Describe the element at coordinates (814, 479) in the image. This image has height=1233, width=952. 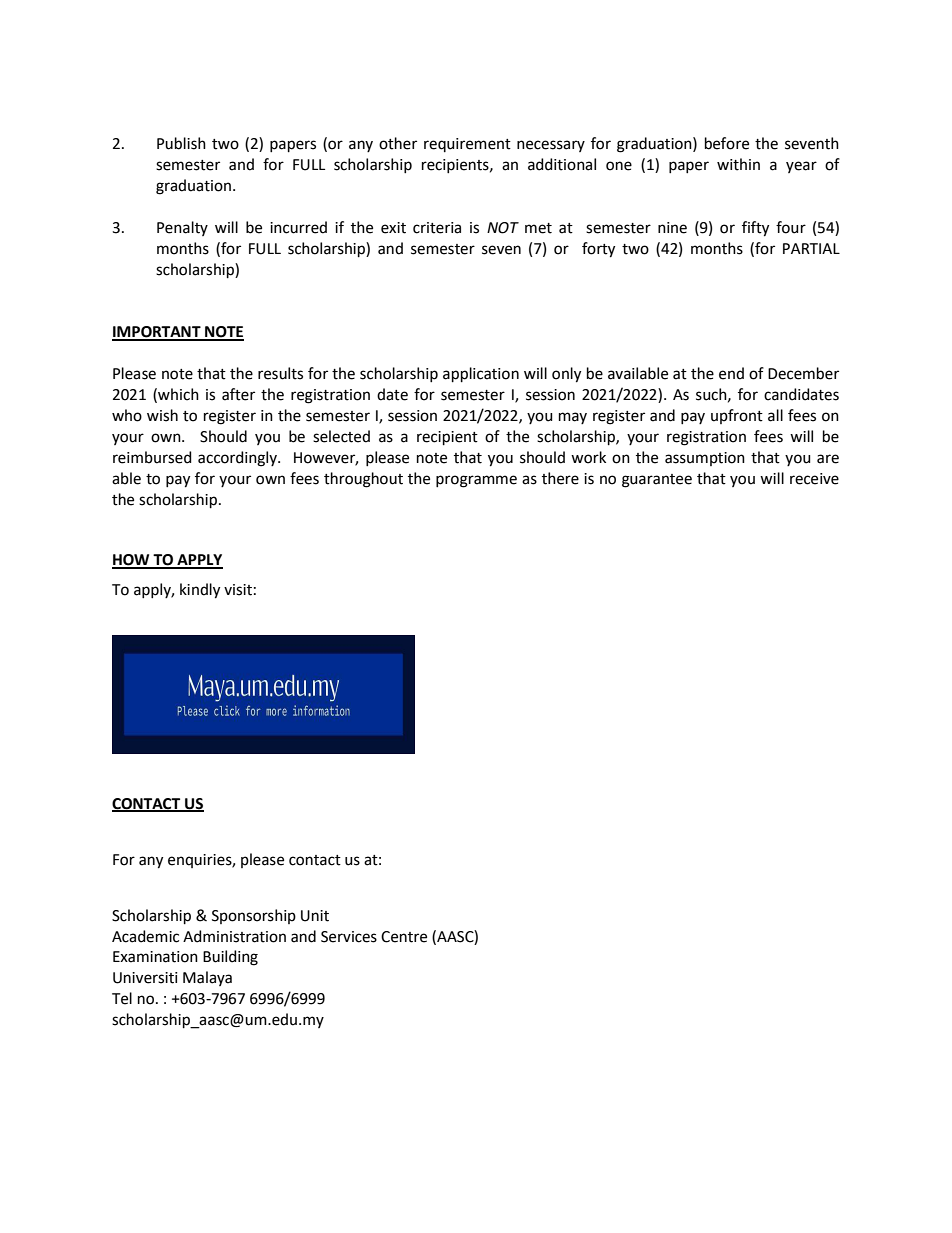
I see `receive` at that location.
